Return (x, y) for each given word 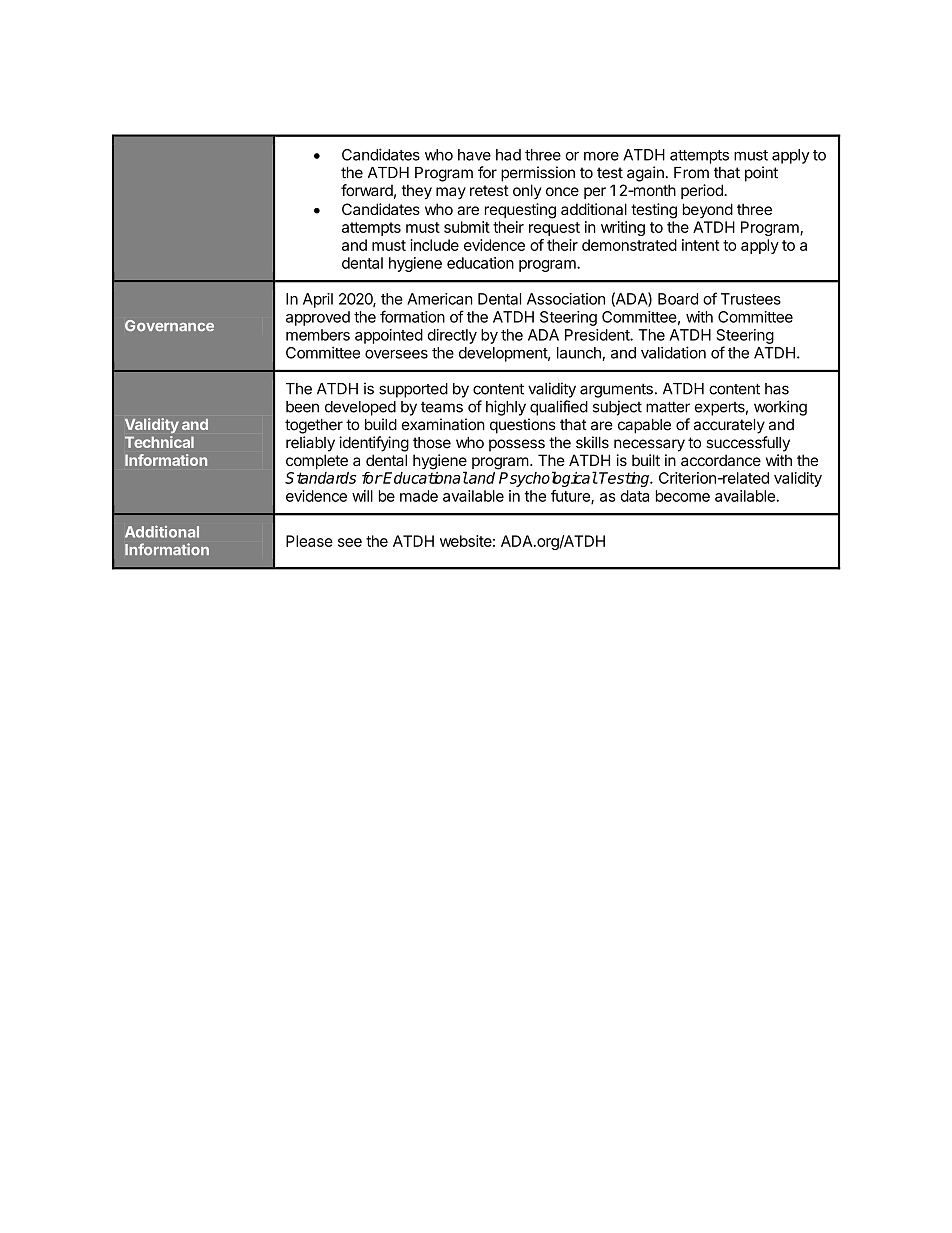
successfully (748, 444)
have (474, 155)
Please (309, 541)
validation (673, 352)
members (318, 335)
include (434, 245)
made (419, 496)
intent (701, 245)
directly (452, 336)
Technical (159, 442)
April (318, 300)
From (691, 173)
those (432, 443)
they (417, 192)
